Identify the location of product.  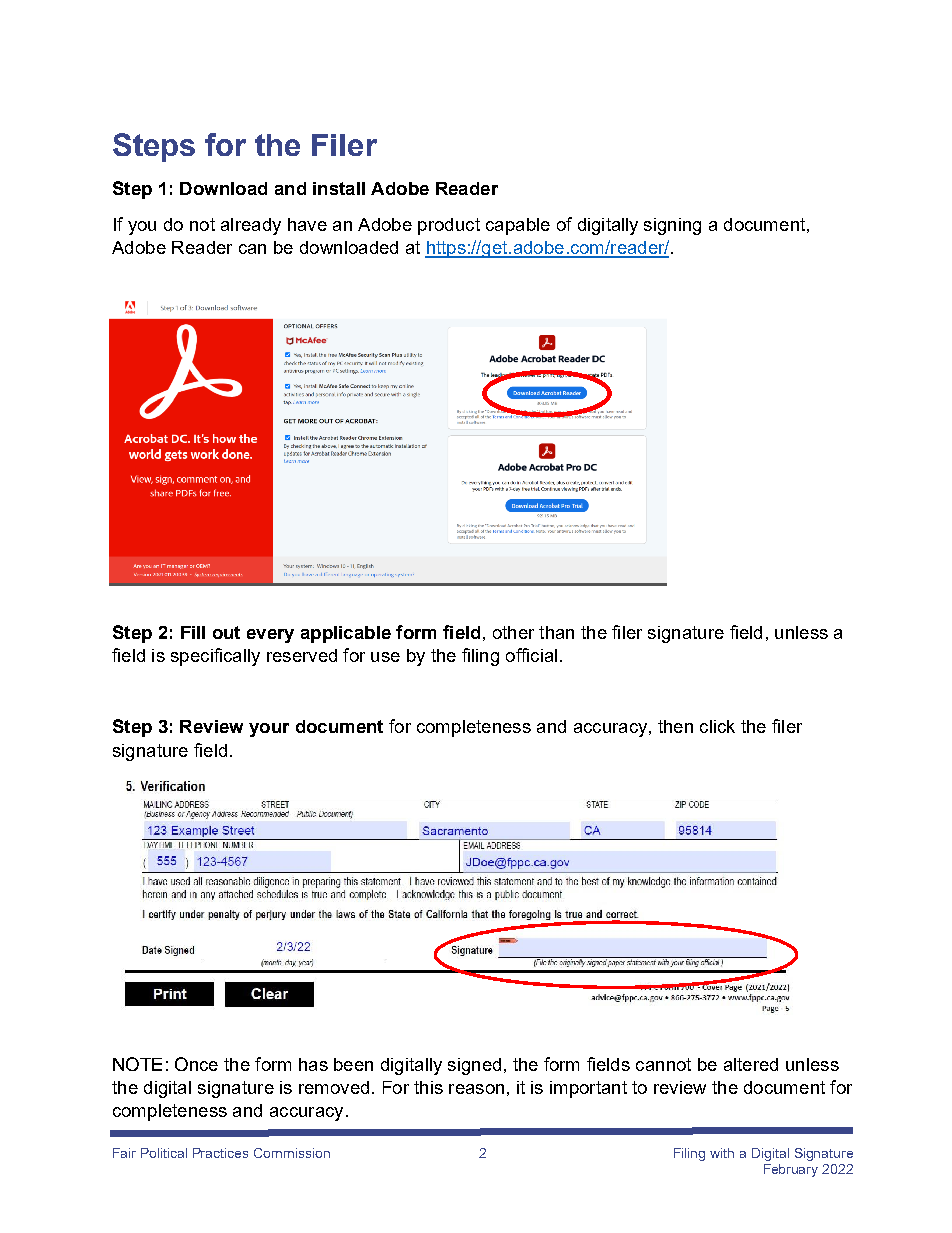
(449, 226).
